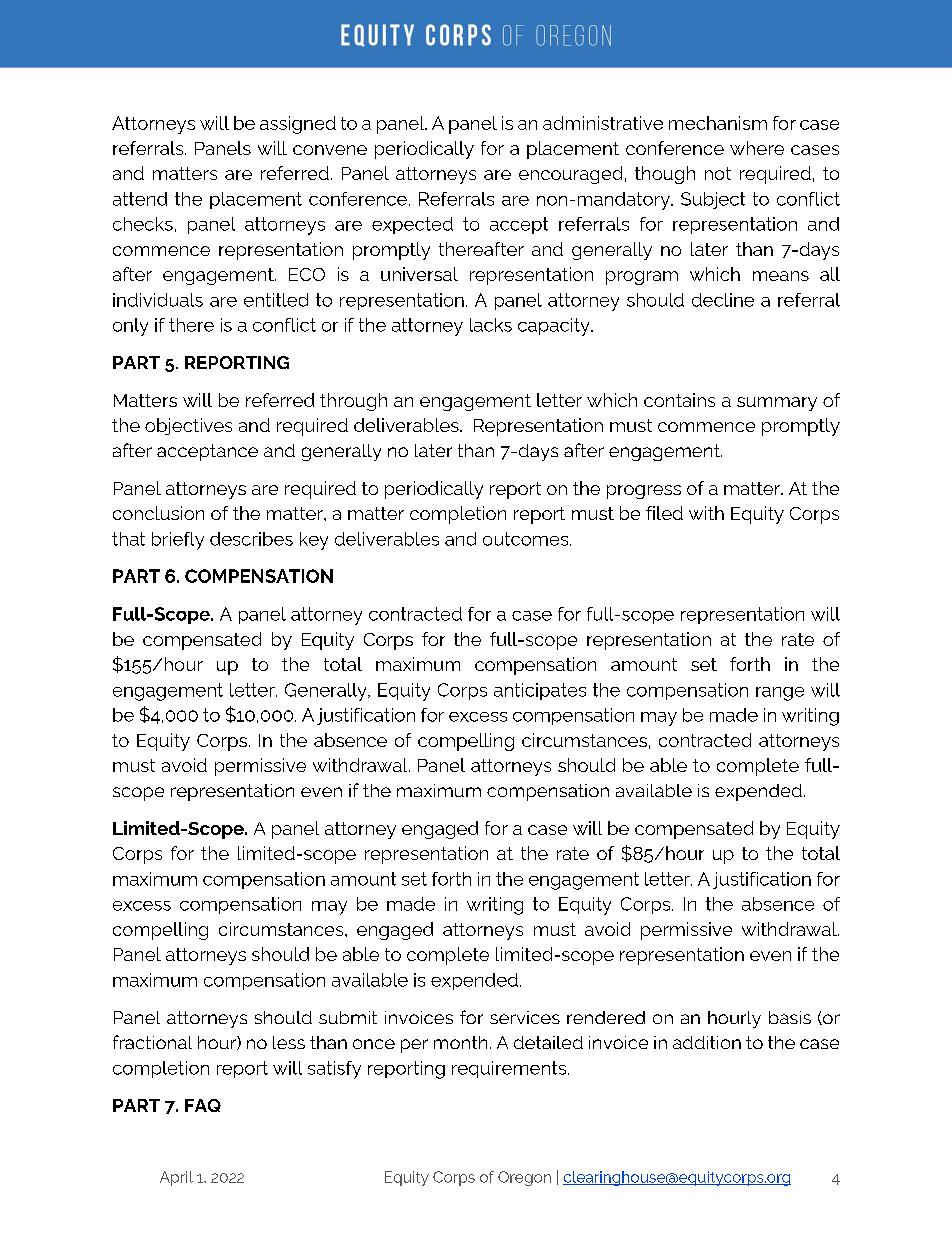 The width and height of the screenshot is (952, 1233). Describe the element at coordinates (707, 1042) in the screenshot. I see `addition` at that location.
